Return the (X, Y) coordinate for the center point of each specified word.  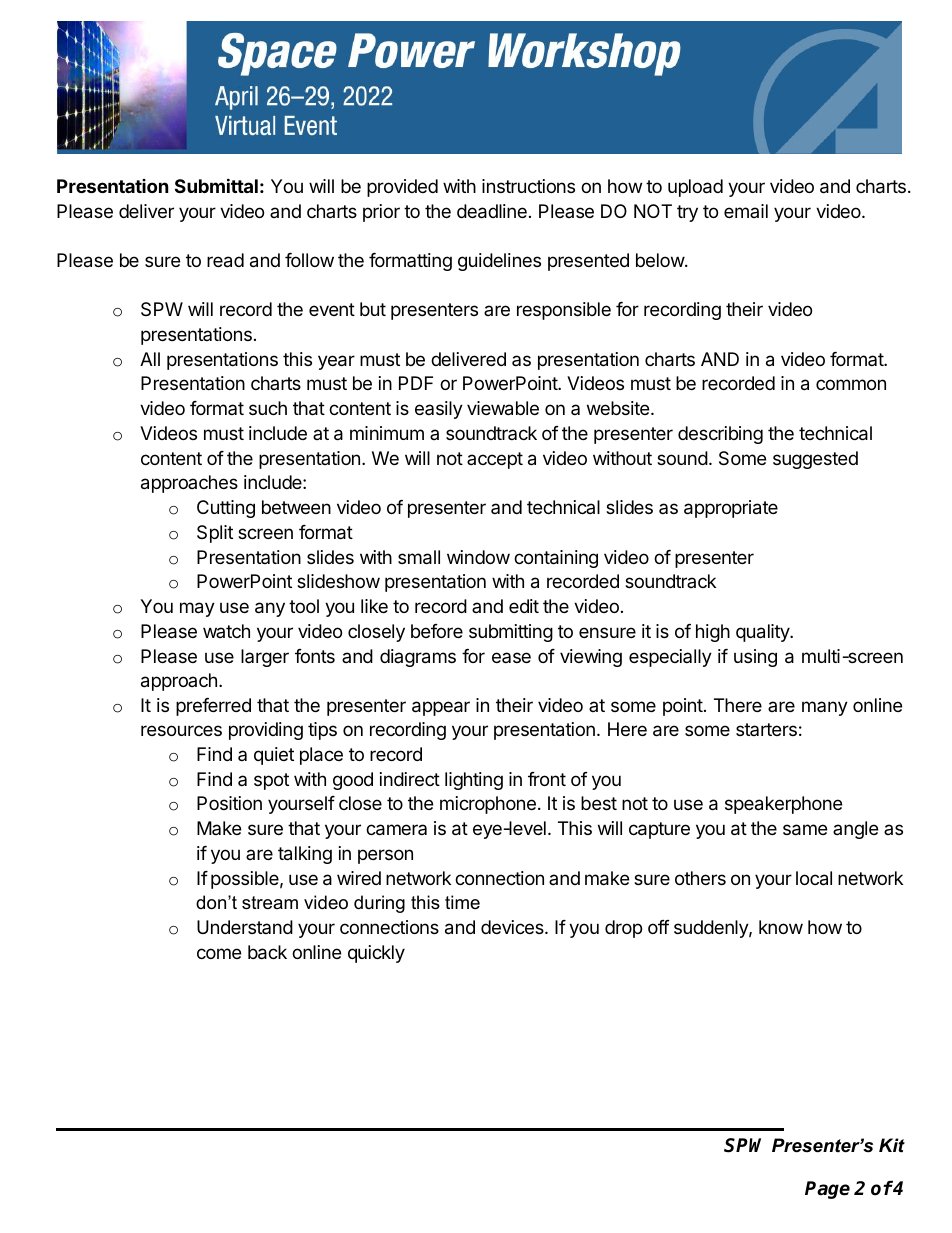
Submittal (216, 185)
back (267, 952)
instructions (528, 186)
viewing (591, 658)
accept (495, 460)
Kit (892, 1145)
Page (827, 1190)
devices (513, 927)
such (268, 408)
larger (265, 658)
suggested (815, 460)
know (781, 927)
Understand (245, 927)
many (825, 708)
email (746, 211)
